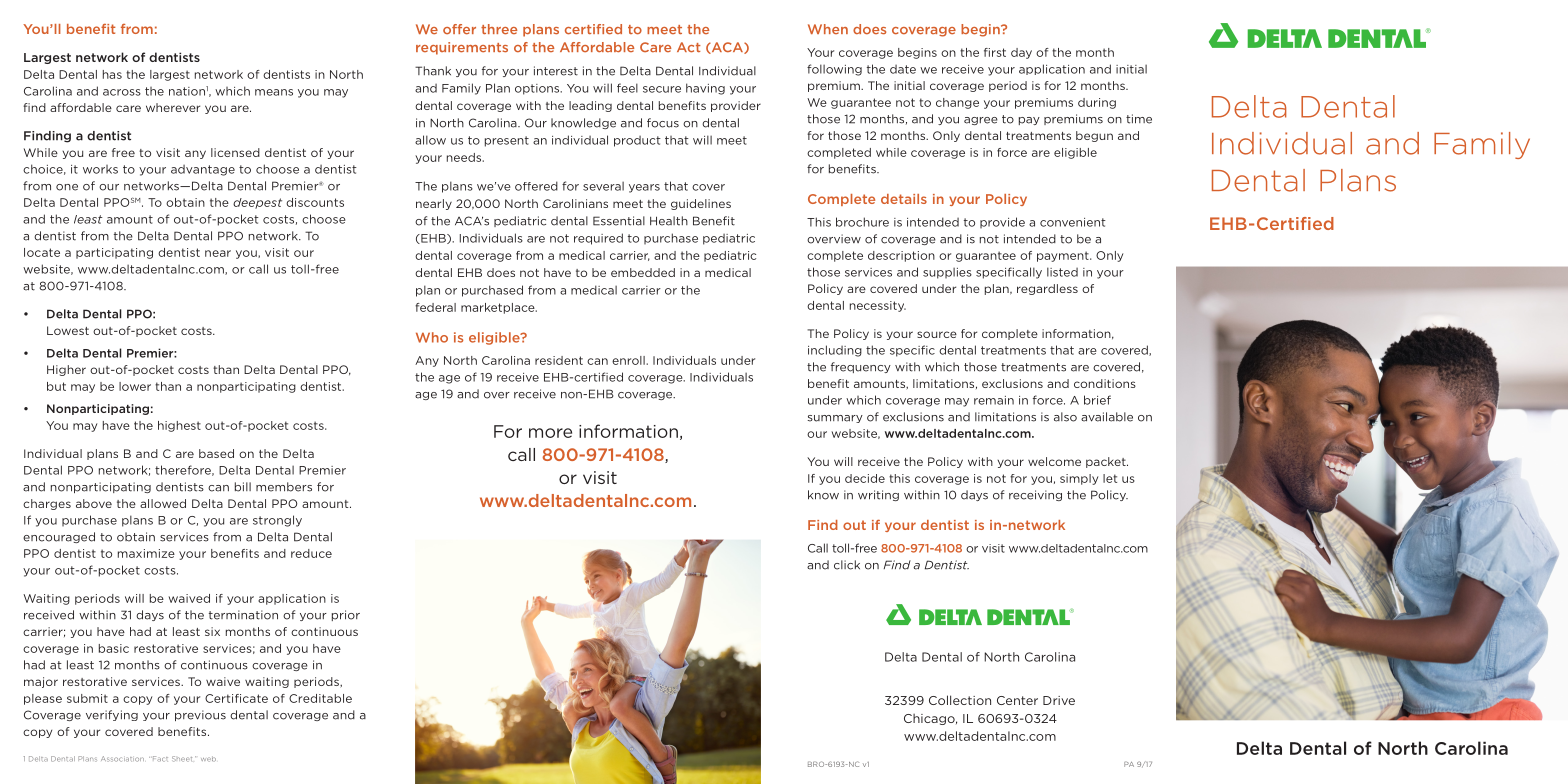 Image resolution: width=1568 pixels, height=784 pixels. Describe the element at coordinates (122, 92) in the page. I see `across` at that location.
